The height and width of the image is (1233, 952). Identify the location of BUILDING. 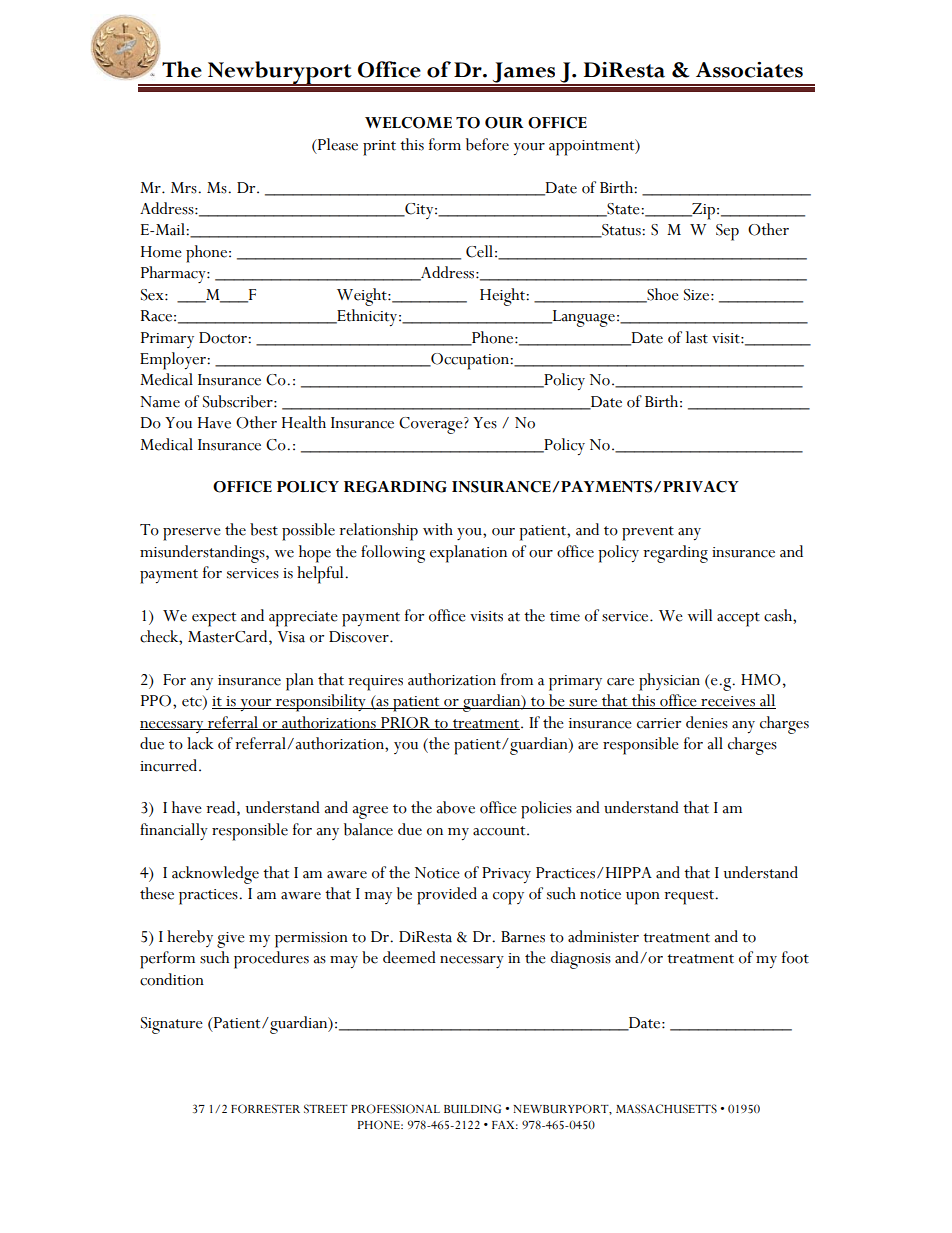
(472, 1109).
